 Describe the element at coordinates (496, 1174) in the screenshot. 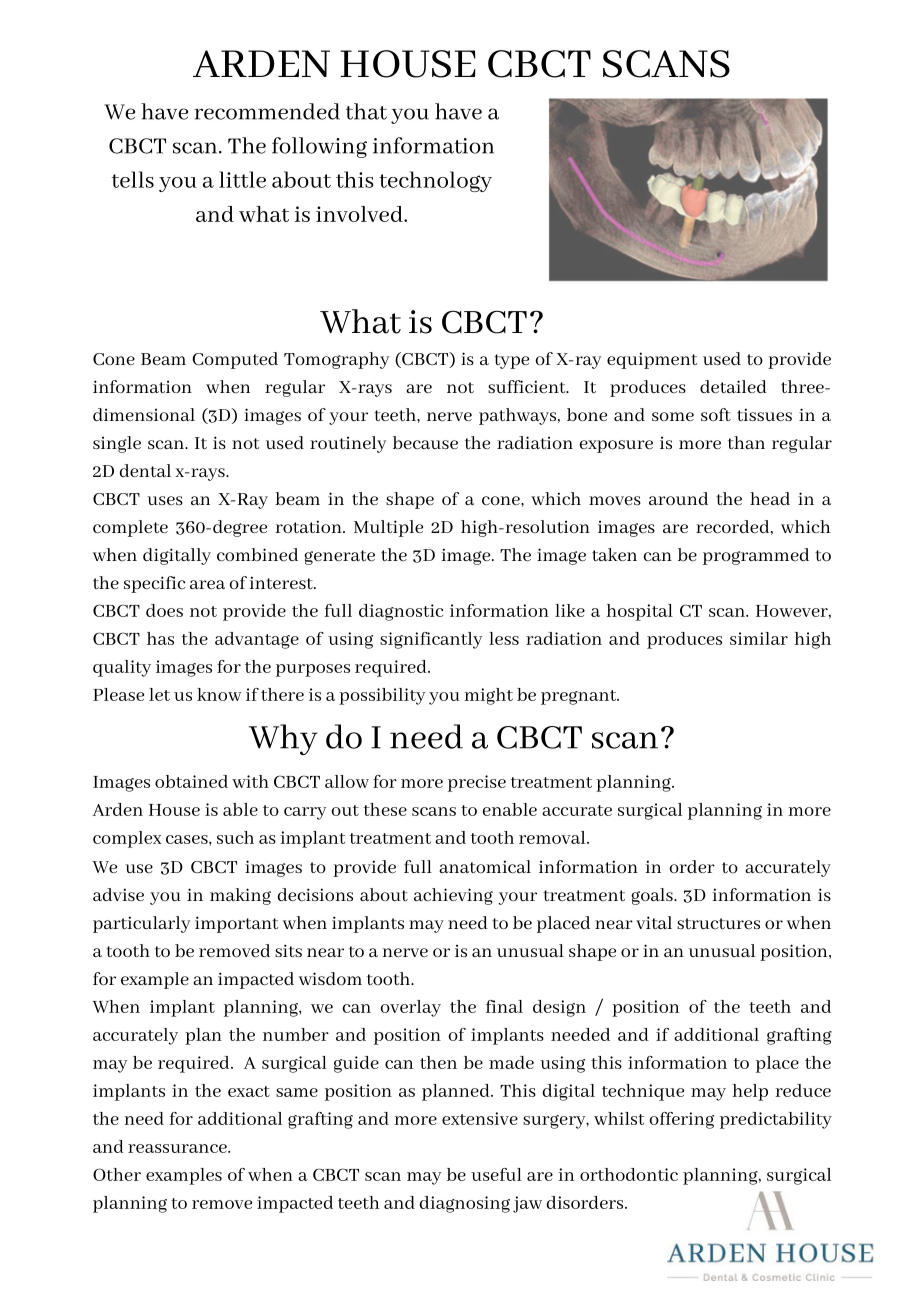

I see `useful` at that location.
